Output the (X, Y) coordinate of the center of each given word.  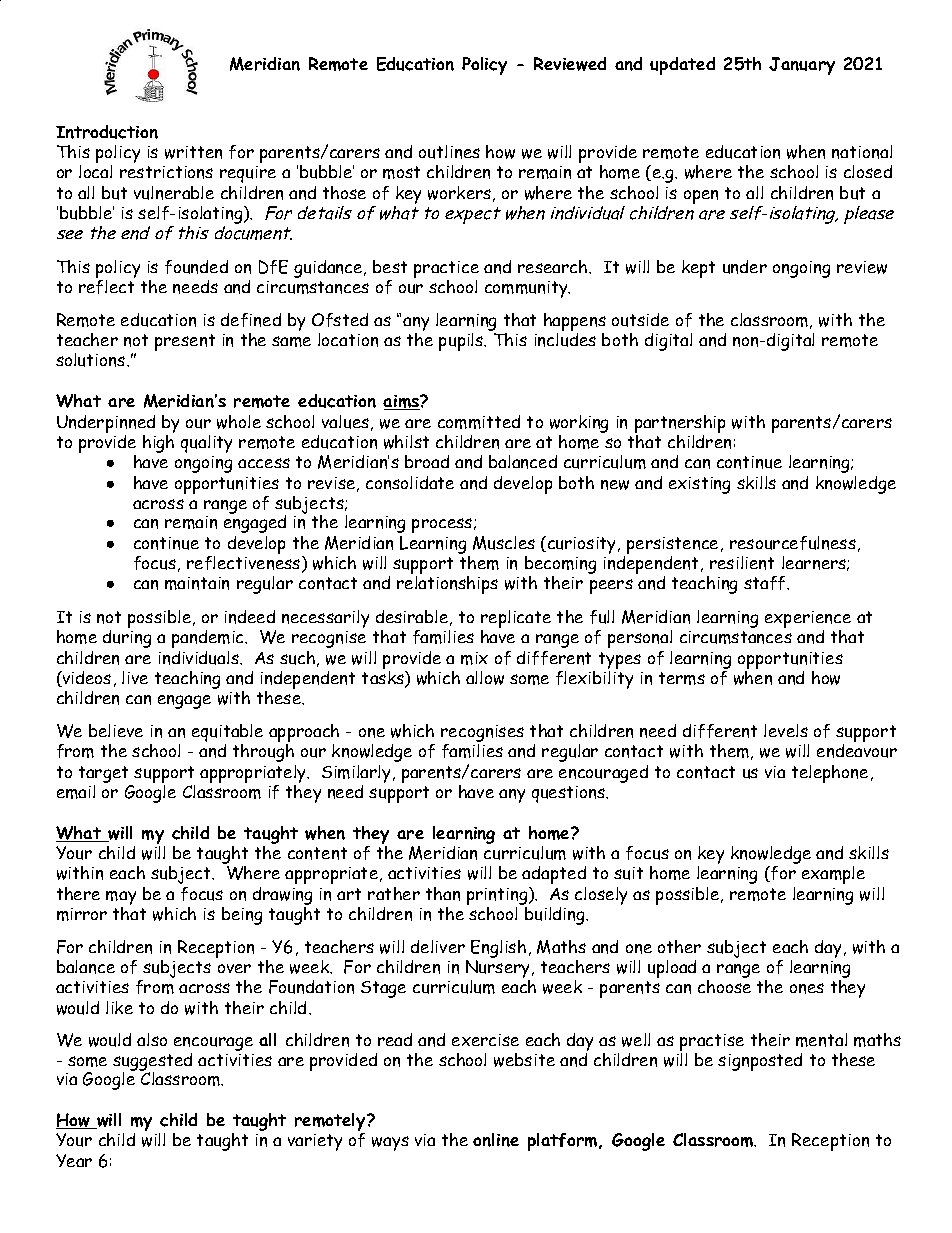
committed (479, 422)
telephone (830, 774)
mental (821, 1040)
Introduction (107, 132)
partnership (680, 425)
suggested (152, 1063)
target (105, 776)
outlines (449, 152)
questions (570, 794)
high (158, 442)
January (802, 66)
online (496, 1140)
